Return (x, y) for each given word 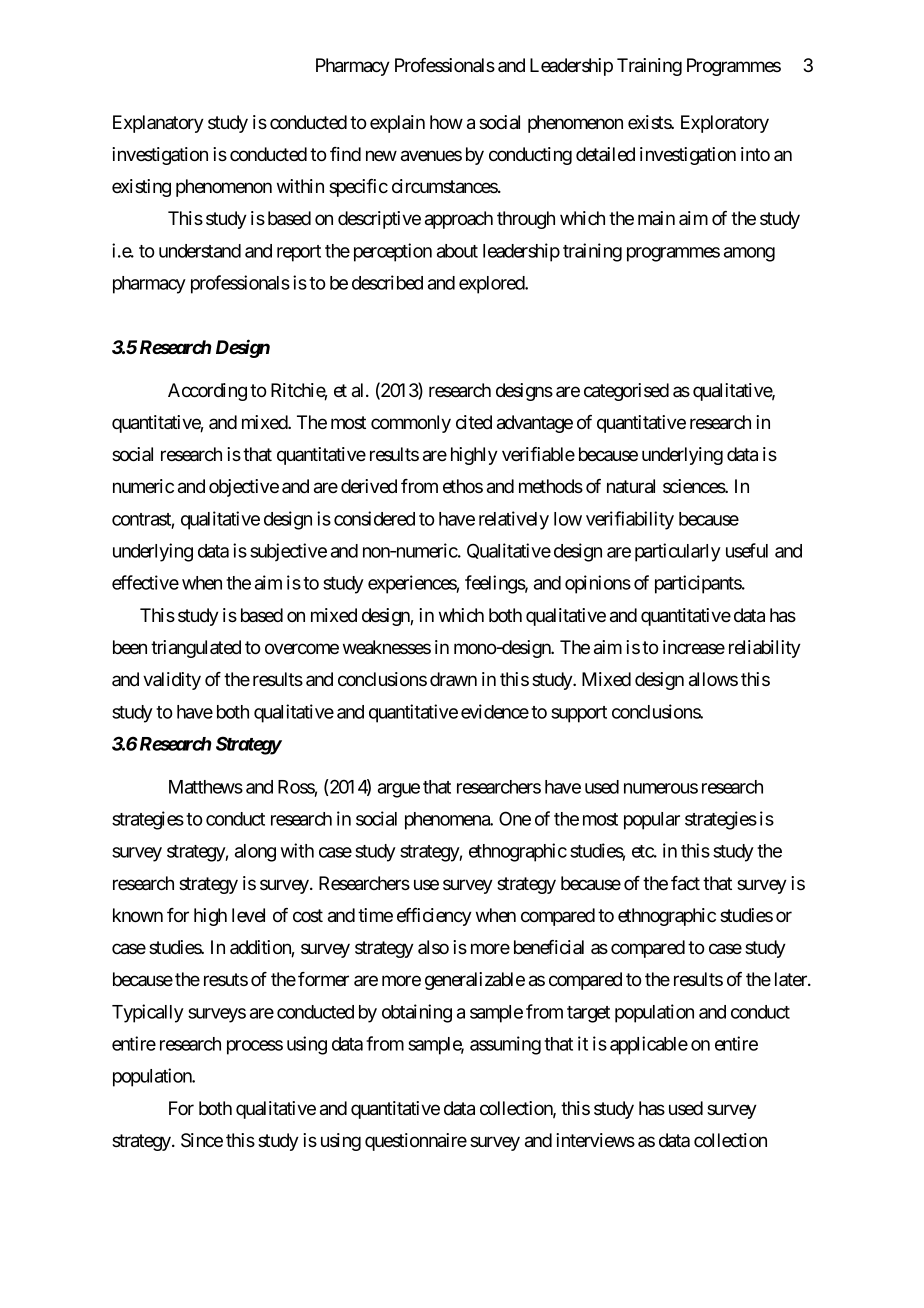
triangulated (196, 649)
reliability (765, 649)
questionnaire (416, 1142)
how (446, 122)
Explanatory (158, 124)
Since (202, 1140)
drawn (453, 679)
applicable (649, 1045)
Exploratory (725, 124)
